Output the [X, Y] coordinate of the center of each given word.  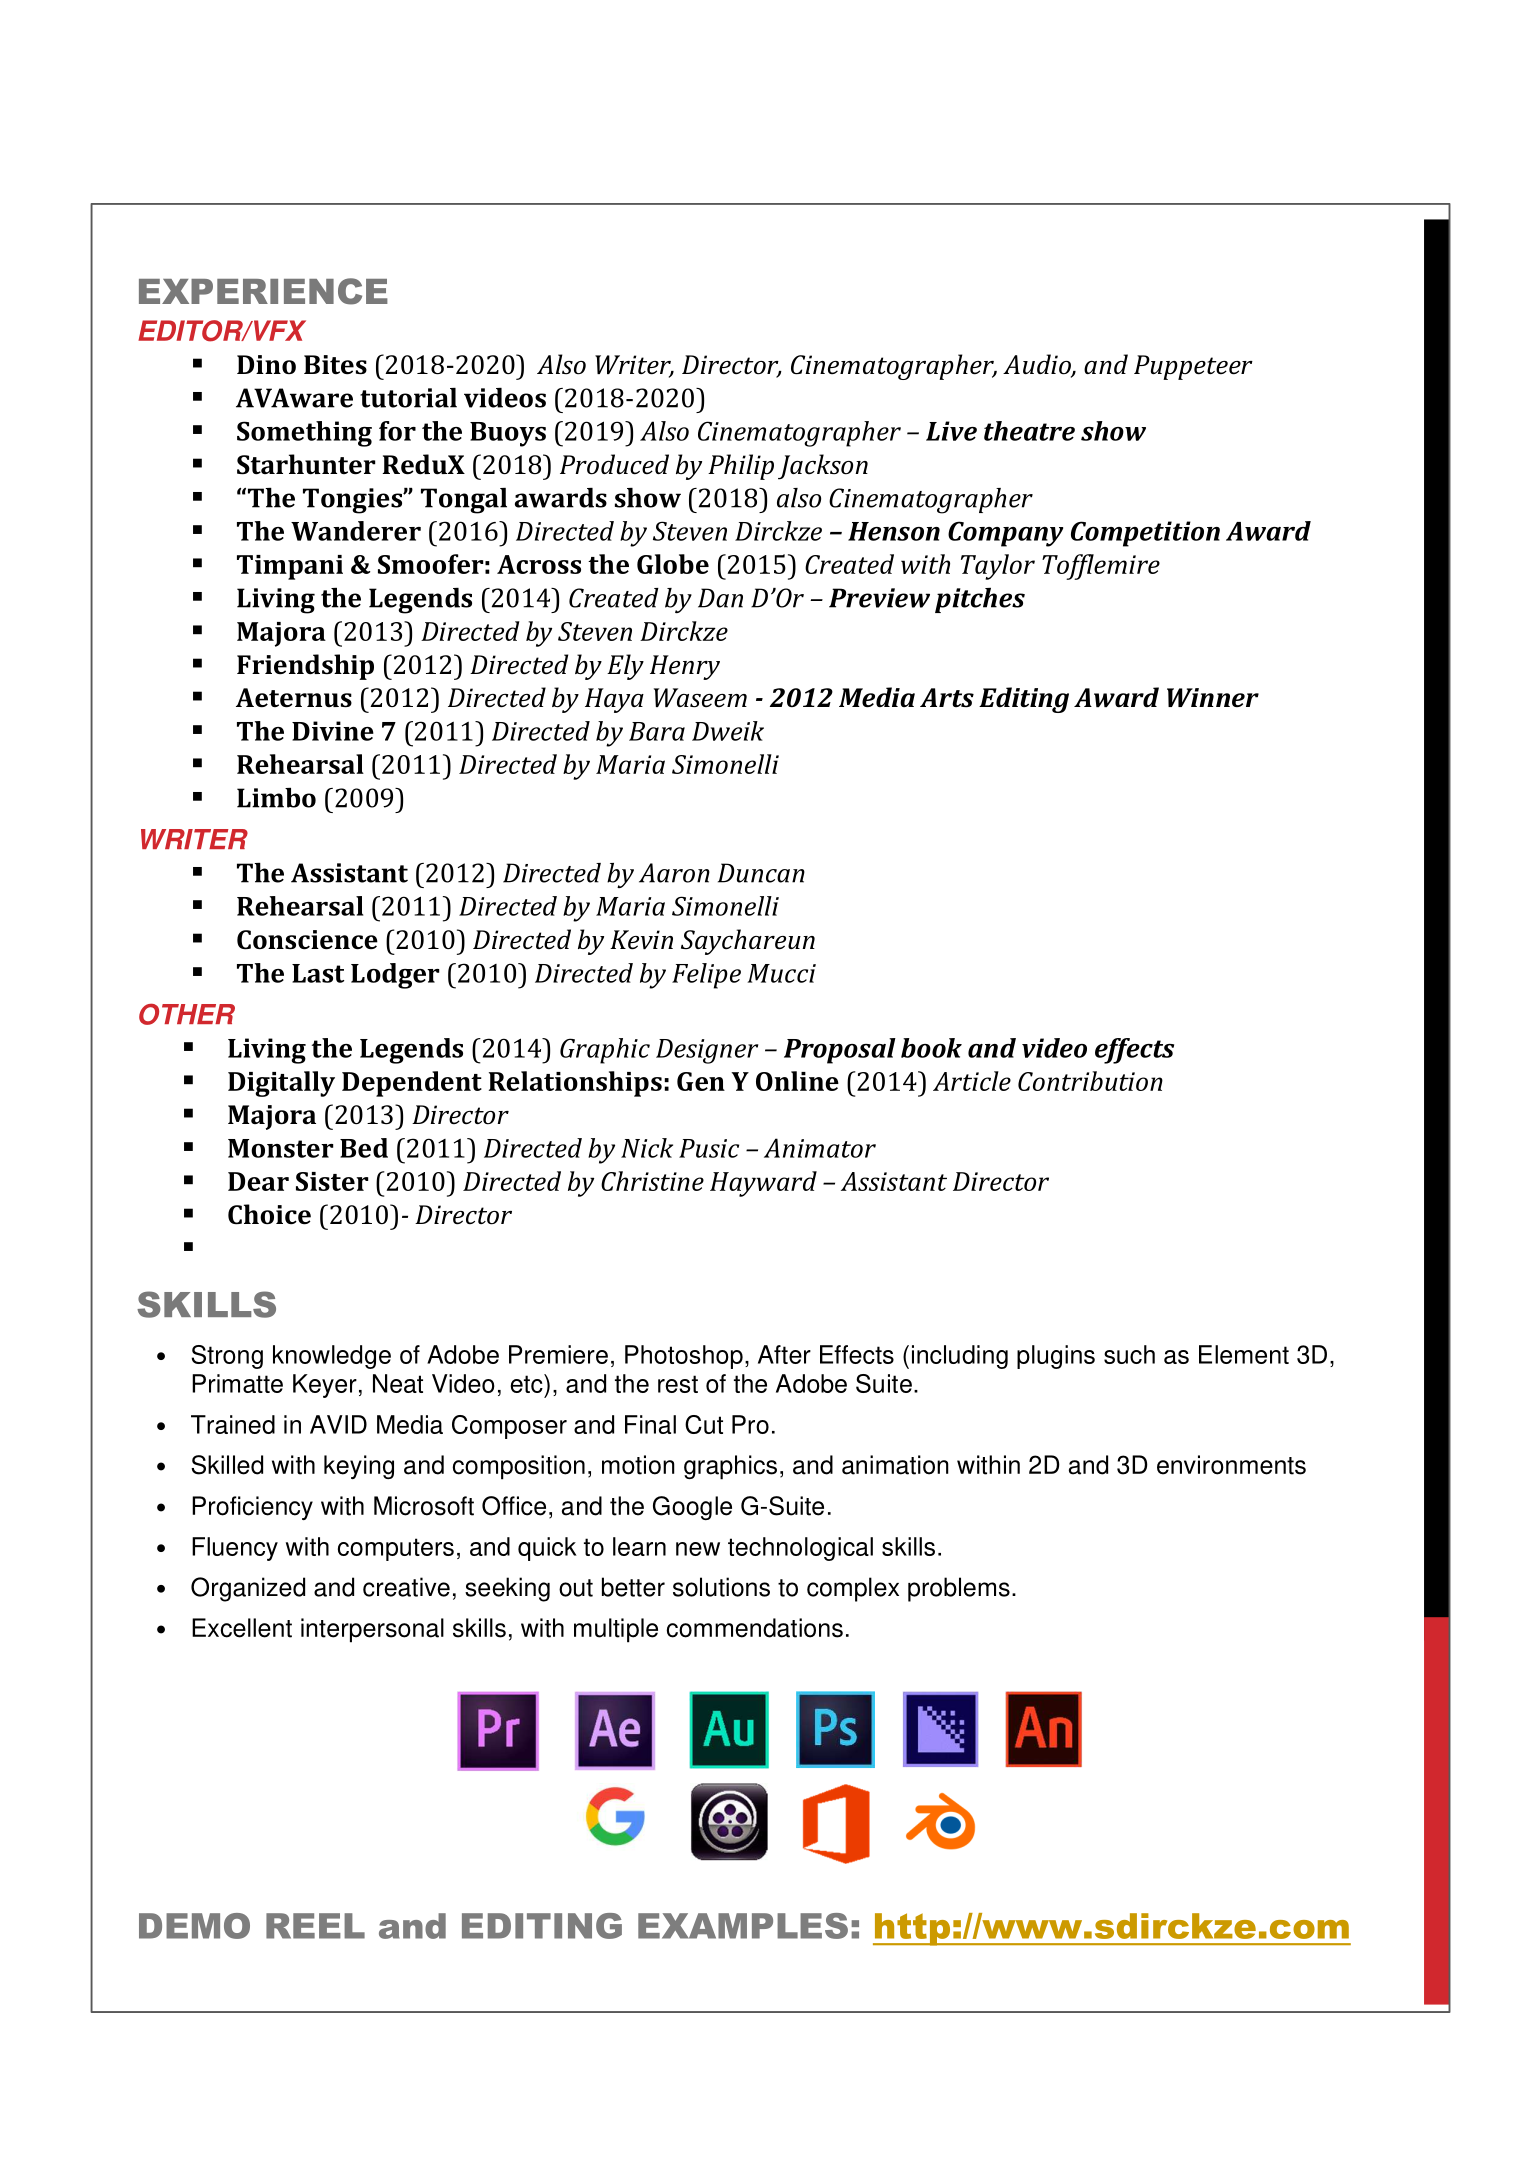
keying [359, 1467]
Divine [333, 731]
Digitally [281, 1084]
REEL [315, 1926]
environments [1231, 1465]
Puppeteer [1193, 367]
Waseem [700, 698]
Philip [741, 467]
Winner [1213, 697]
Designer [707, 1051]
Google [692, 1508]
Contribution [1090, 1081]
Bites [335, 365]
